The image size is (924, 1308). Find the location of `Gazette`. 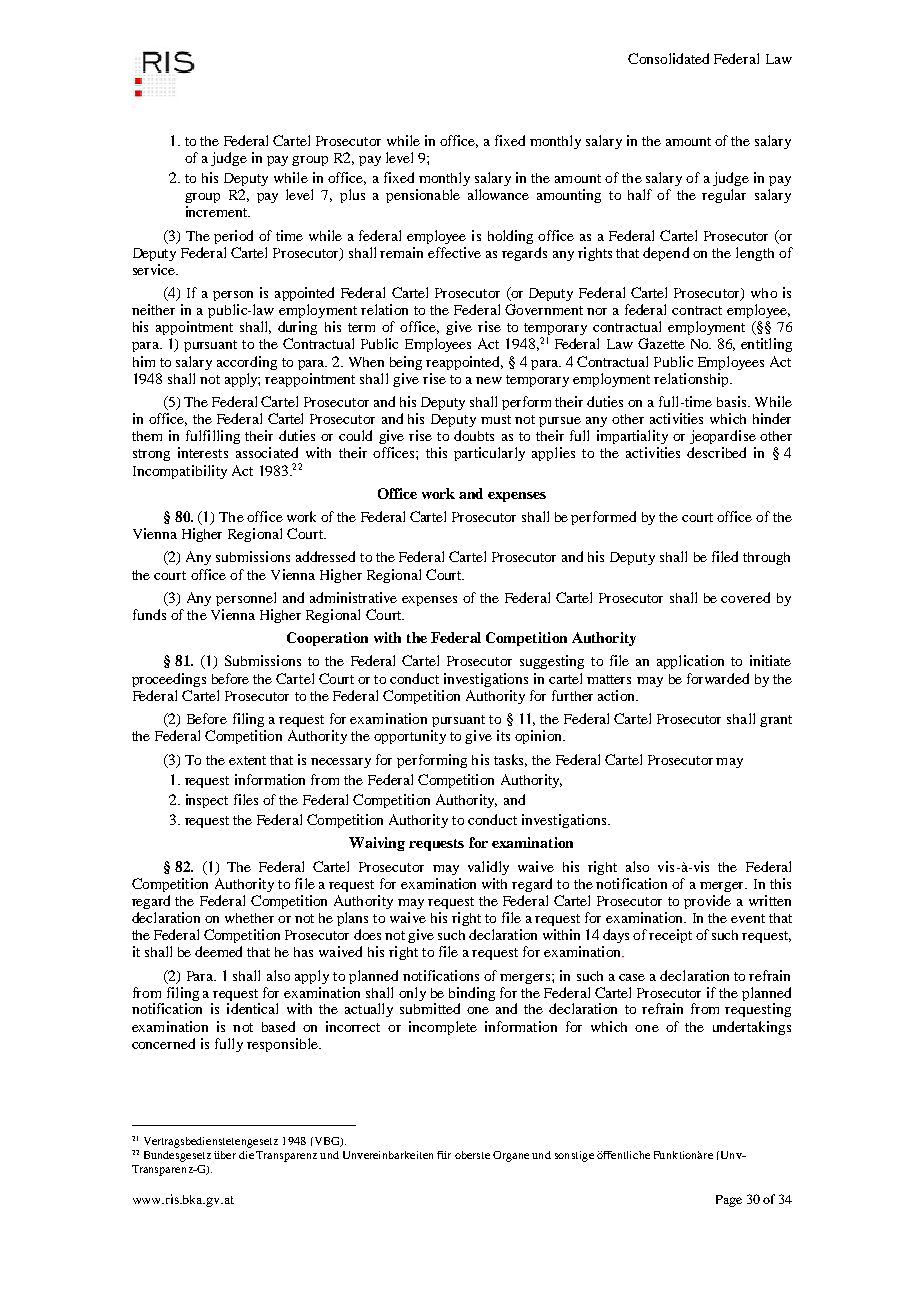

Gazette is located at coordinates (661, 343).
